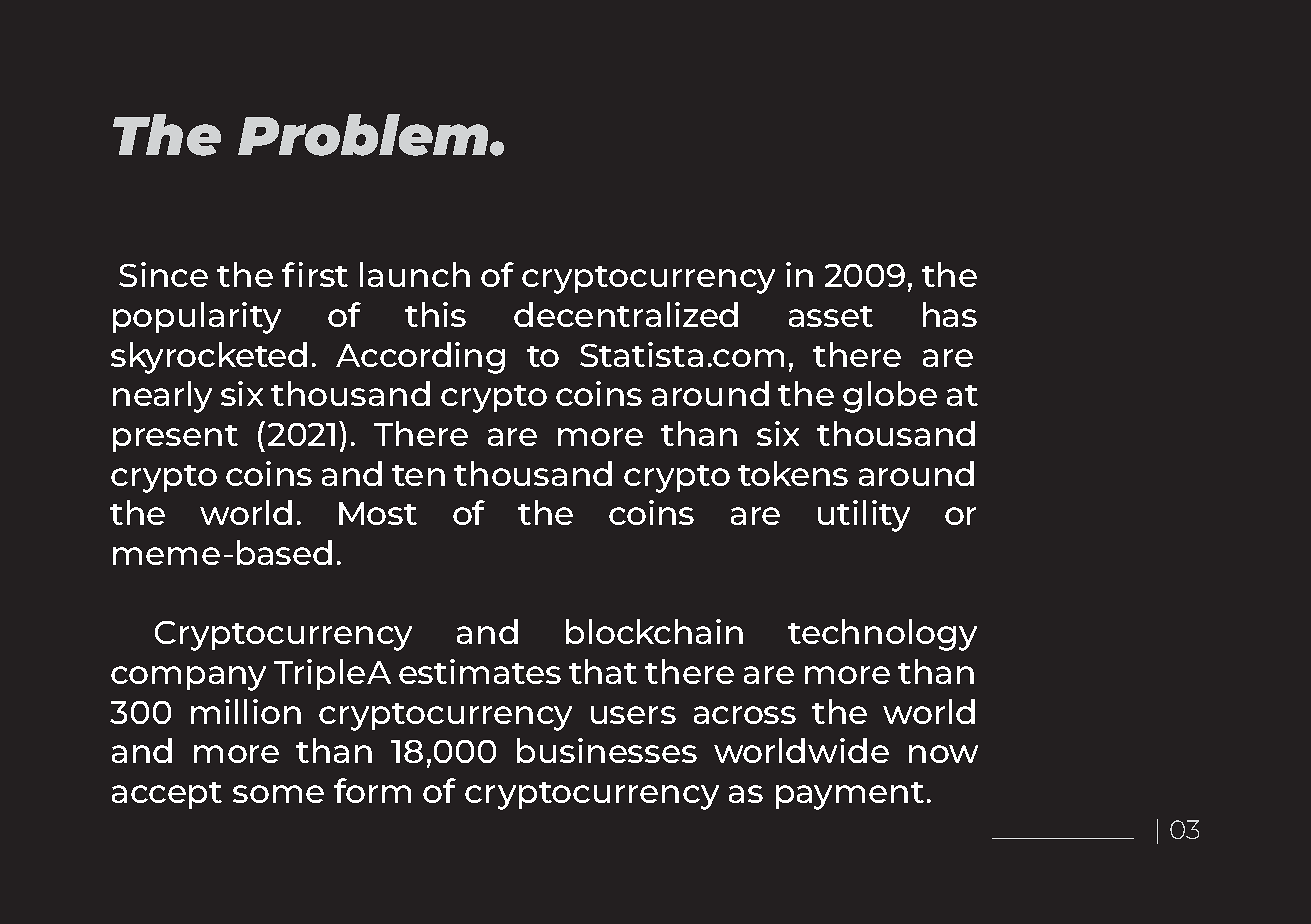 The width and height of the document is (1311, 924). What do you see at coordinates (418, 475) in the document?
I see `ten` at bounding box center [418, 475].
